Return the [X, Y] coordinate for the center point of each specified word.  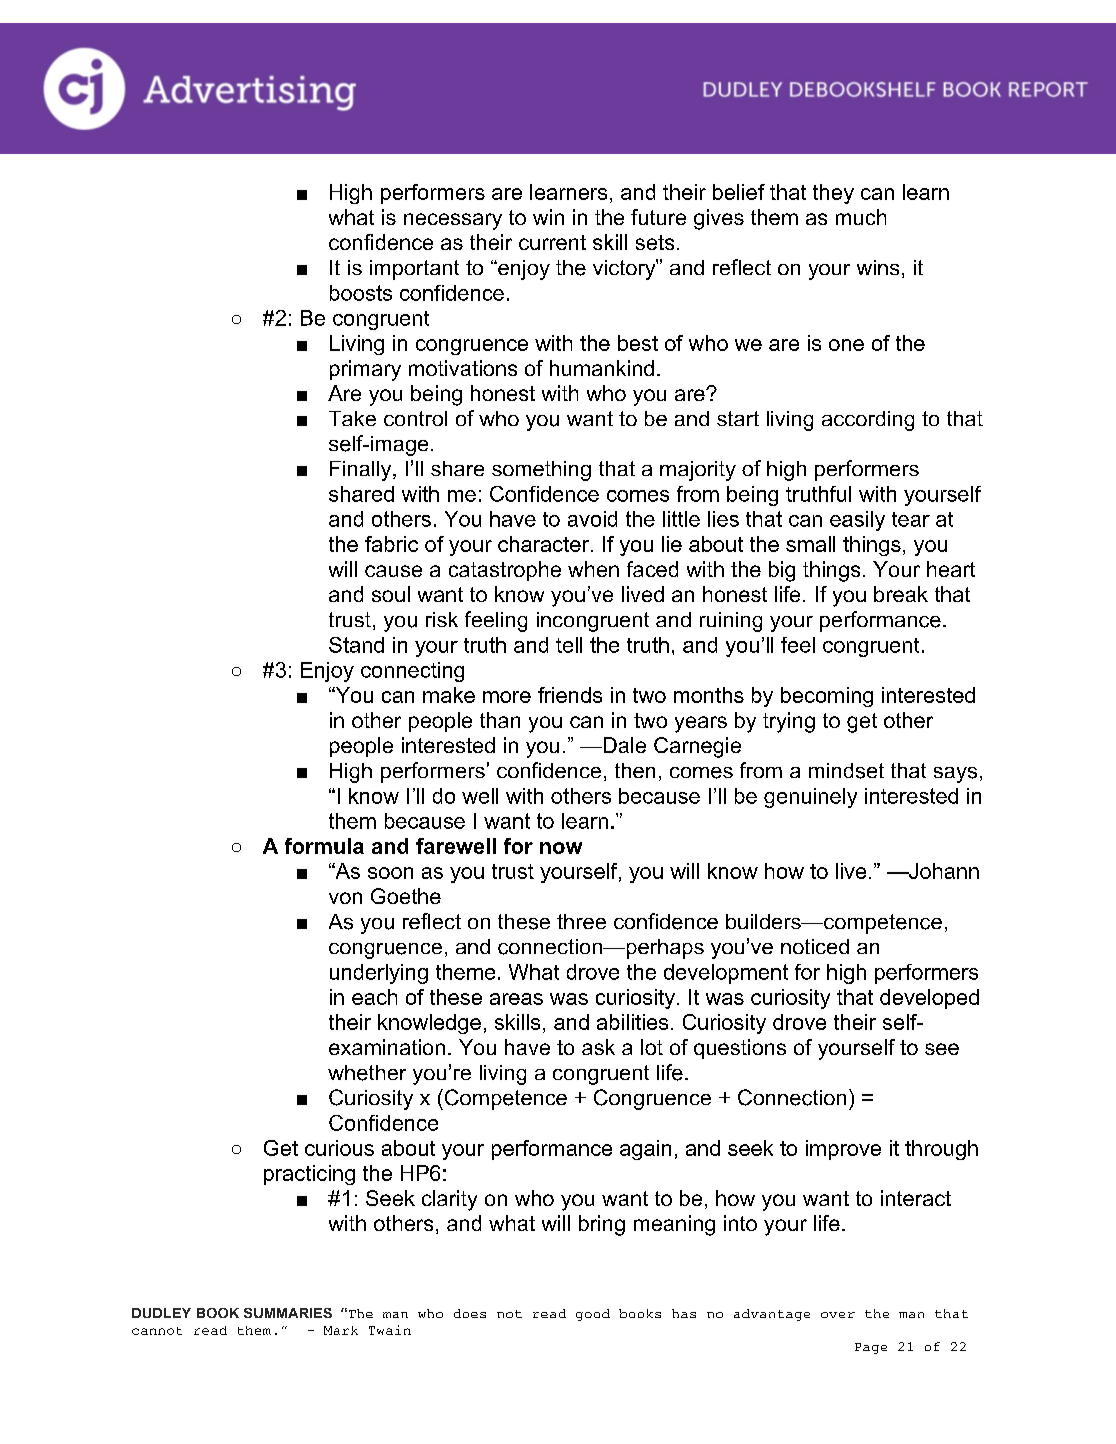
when [593, 569]
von [345, 898]
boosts [361, 293]
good [593, 1315]
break [901, 594]
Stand [356, 645]
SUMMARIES [288, 1313]
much [861, 217]
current [552, 242]
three [581, 921]
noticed [815, 946]
